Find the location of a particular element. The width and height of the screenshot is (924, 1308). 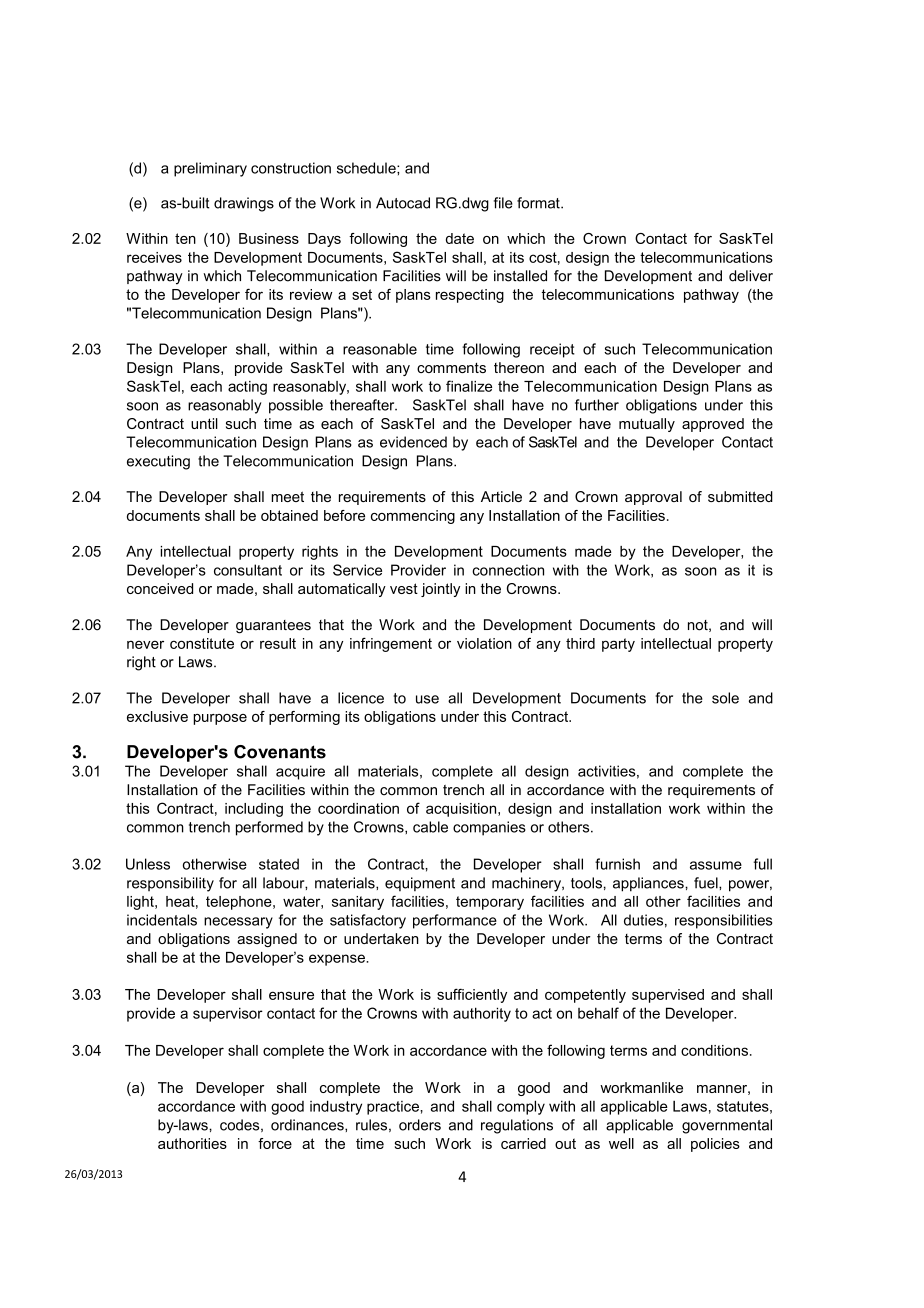

deliver is located at coordinates (751, 276).
